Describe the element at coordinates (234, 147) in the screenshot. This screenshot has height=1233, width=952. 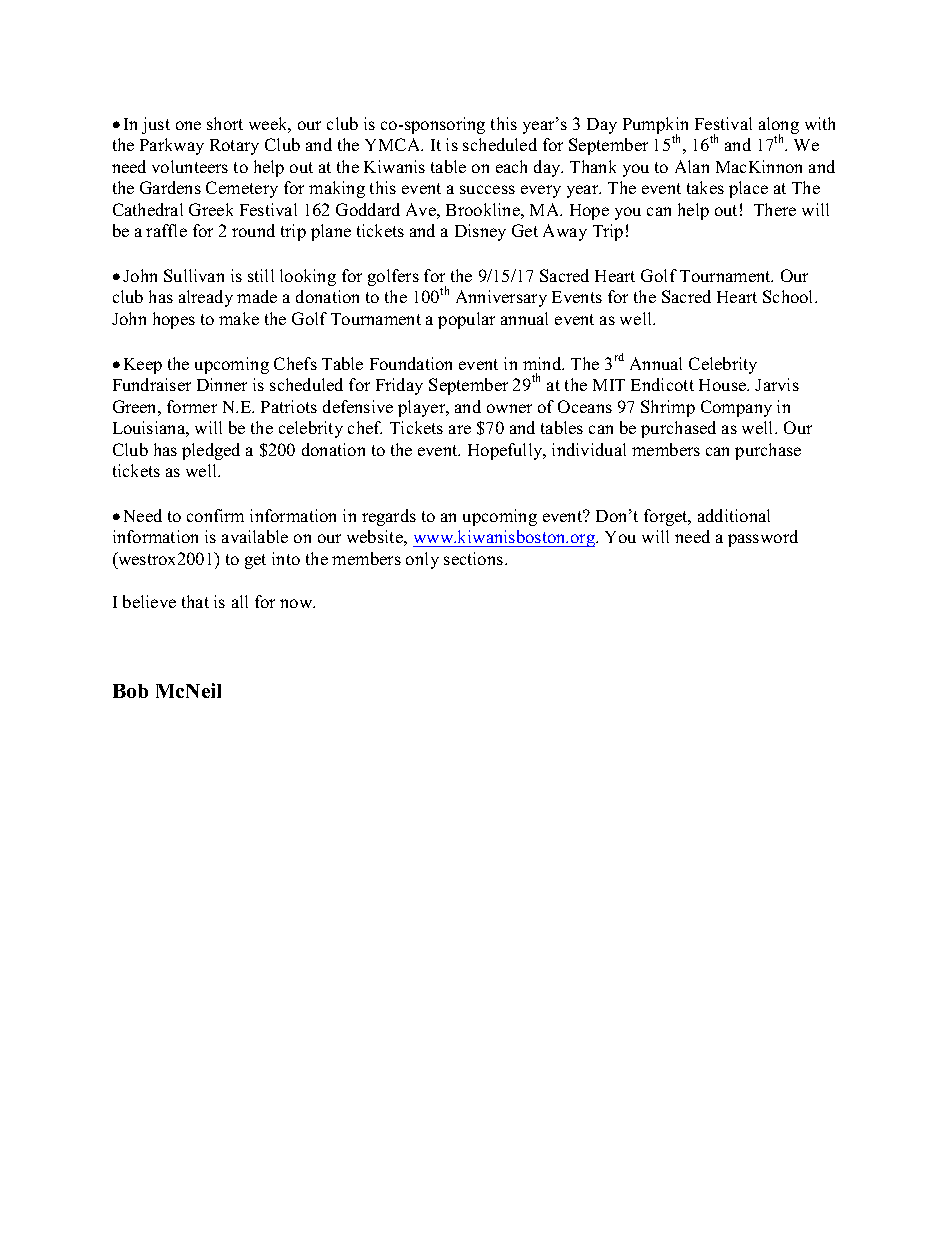
I see `Rotary` at that location.
